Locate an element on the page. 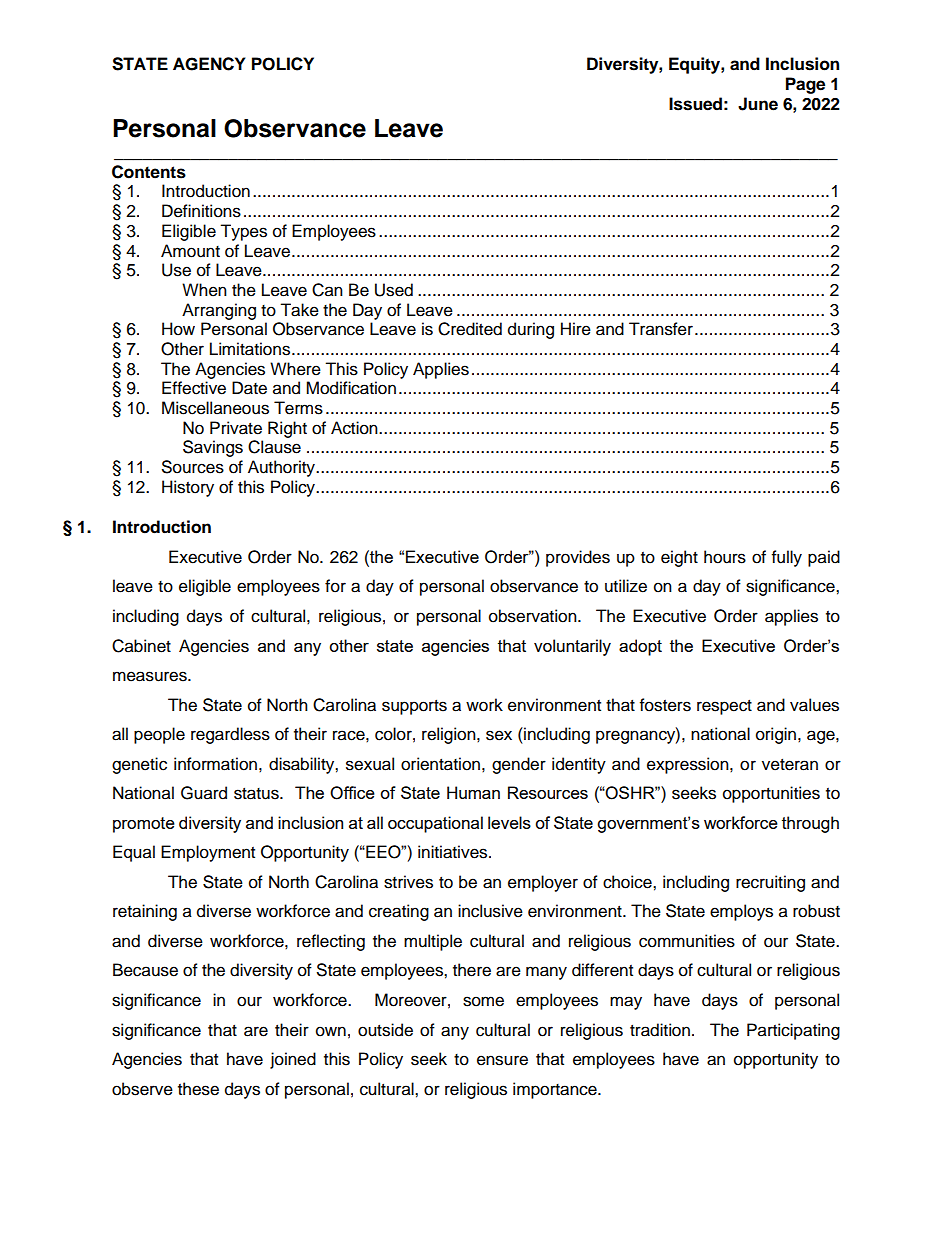 This page has width=952, height=1233. Used is located at coordinates (394, 290).
